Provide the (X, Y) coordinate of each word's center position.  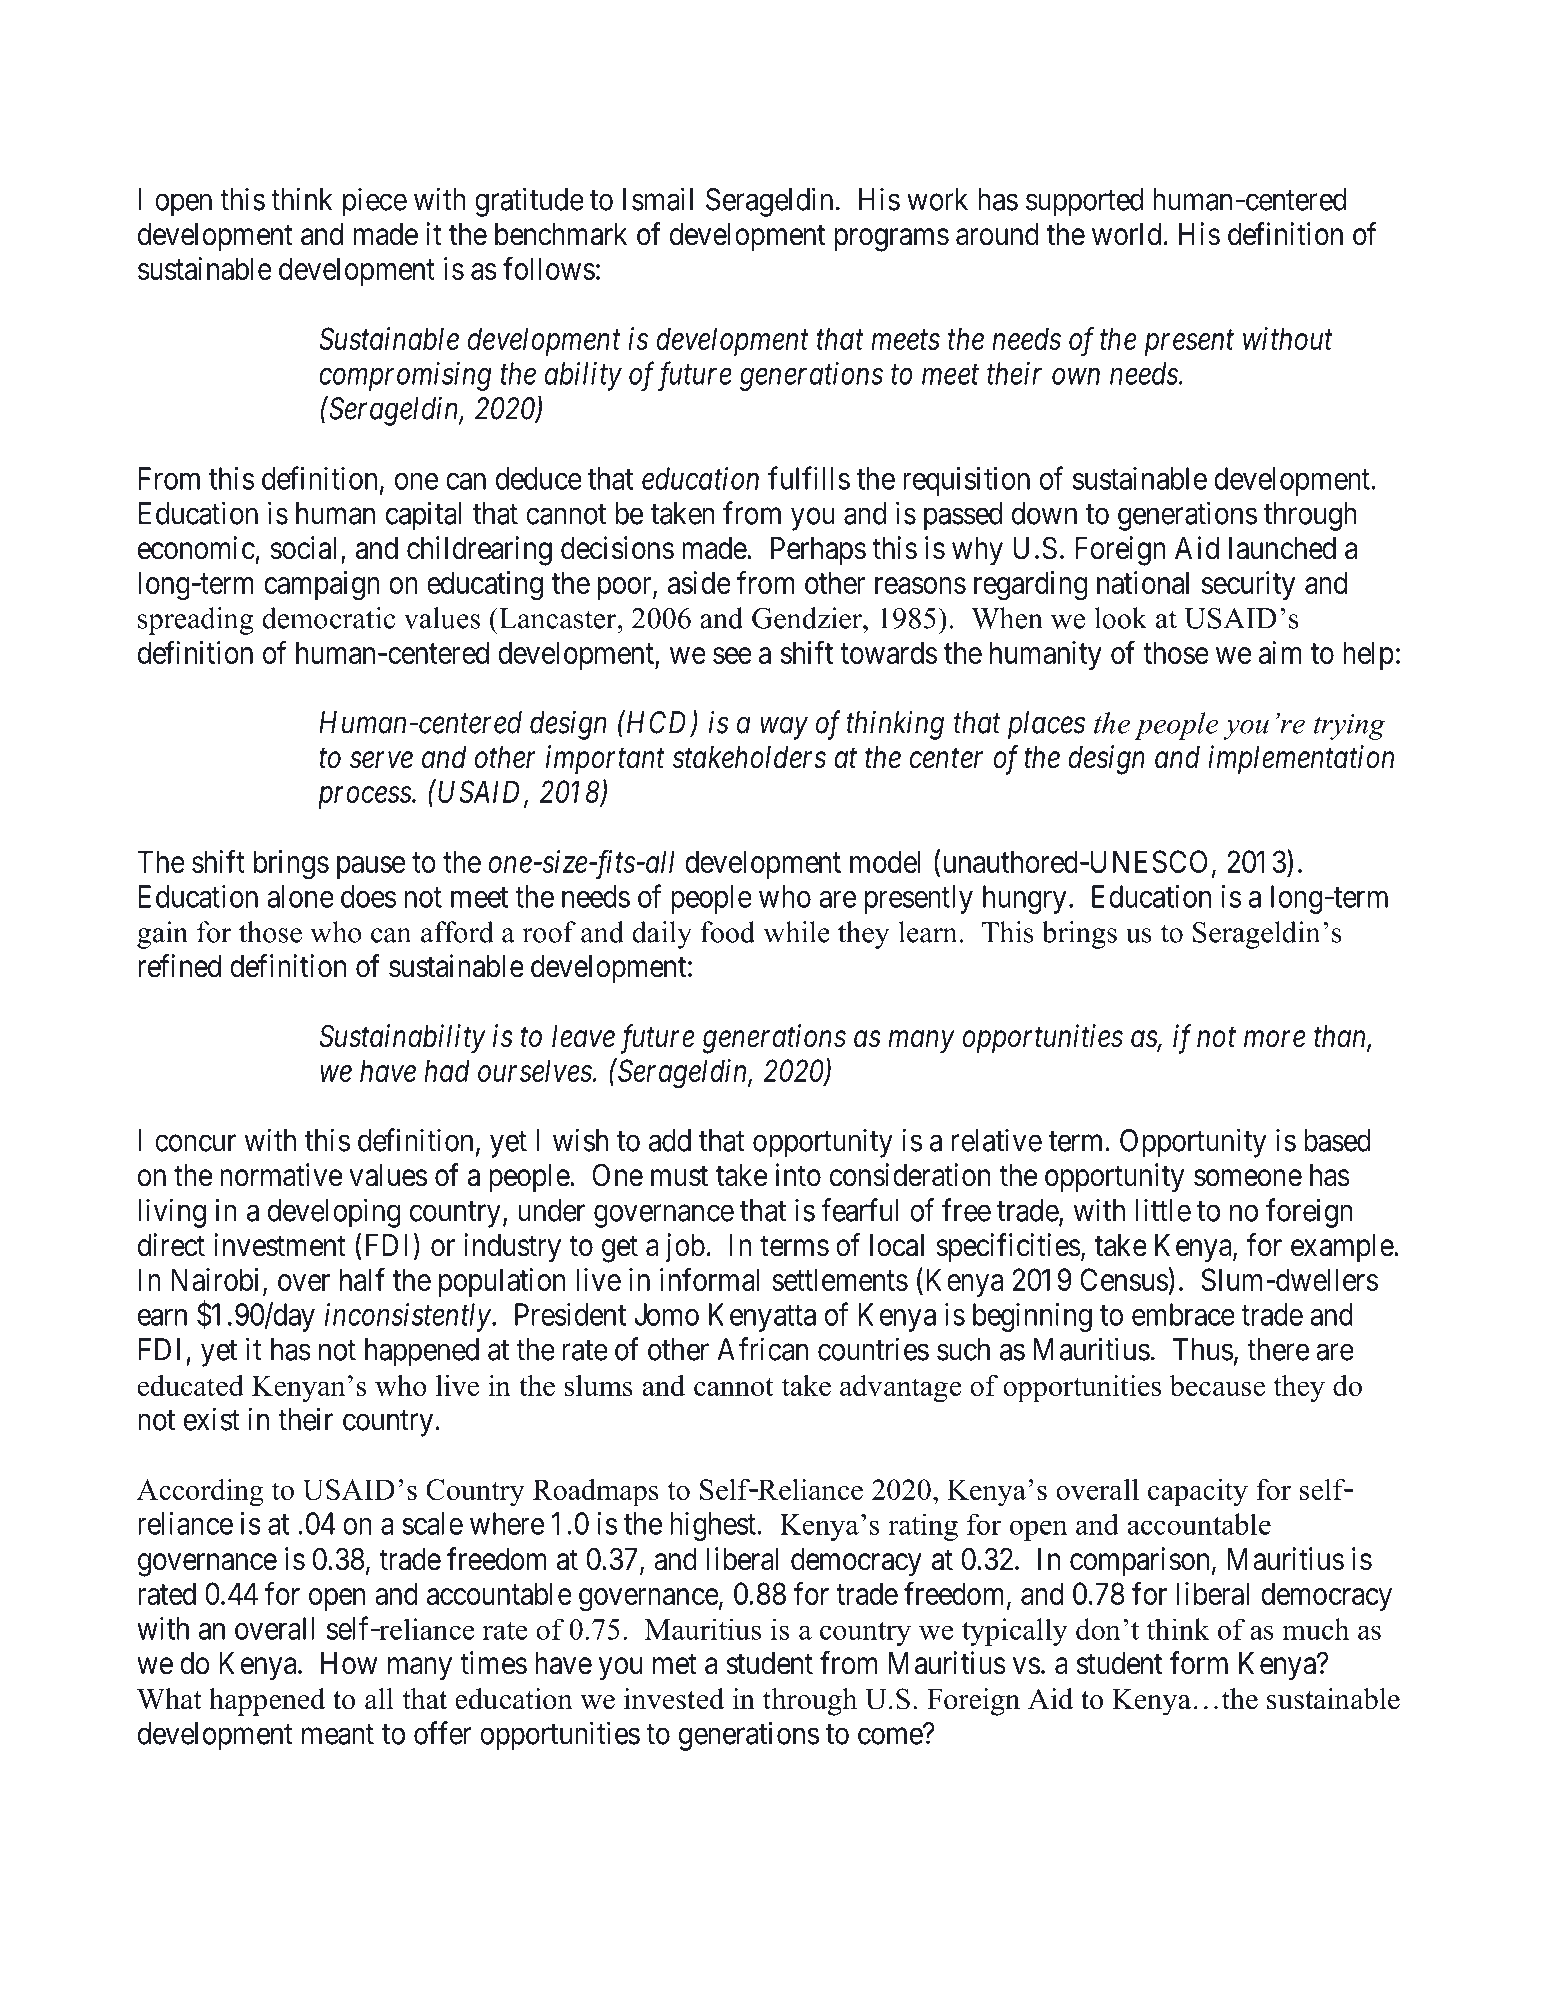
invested (674, 1699)
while (797, 932)
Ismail (658, 199)
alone (300, 896)
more (1274, 1039)
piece (375, 202)
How (349, 1663)
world (1126, 234)
